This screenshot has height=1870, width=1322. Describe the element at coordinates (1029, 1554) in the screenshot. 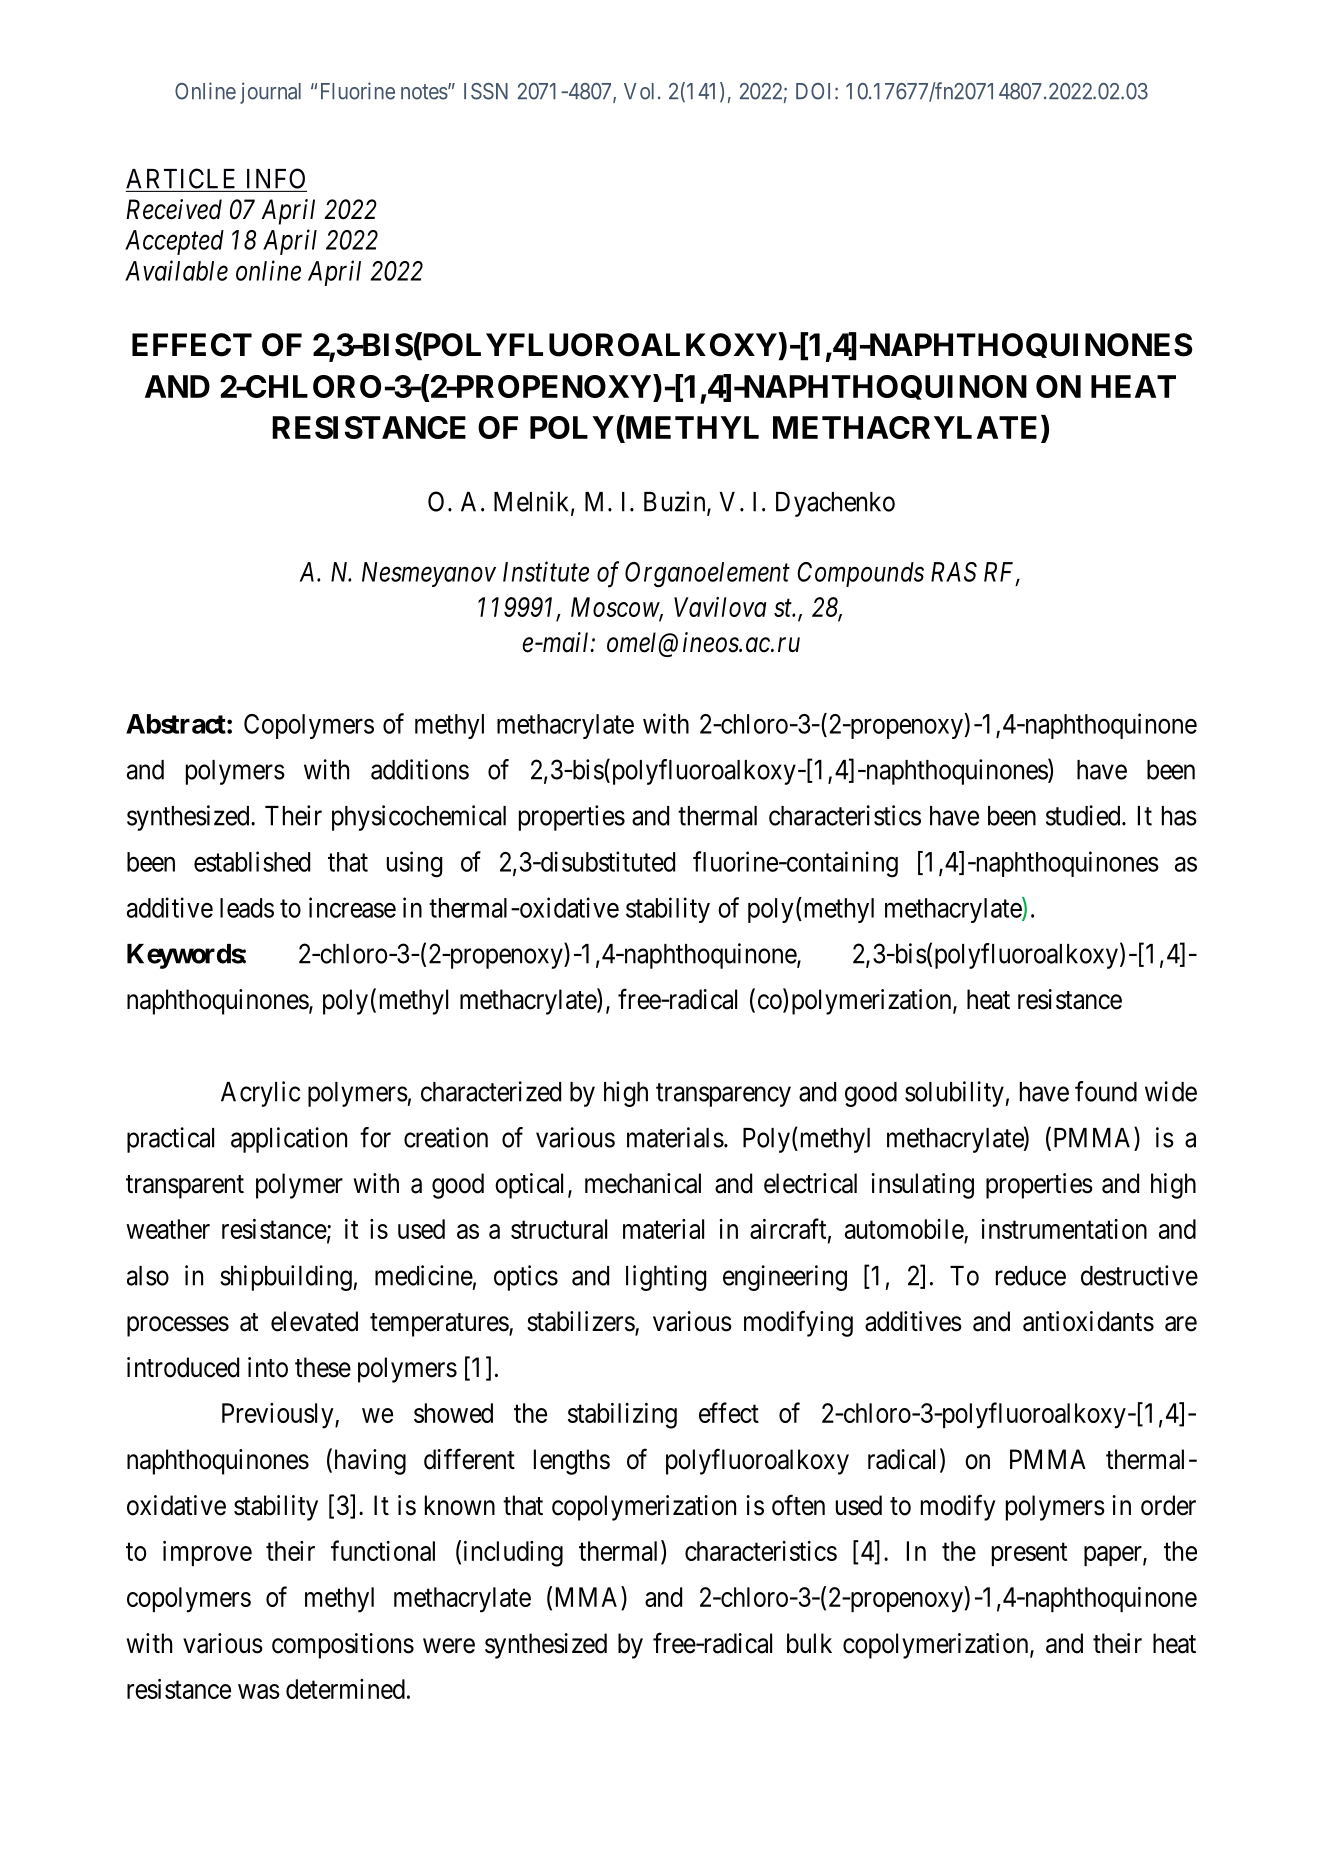

I see `present` at that location.
